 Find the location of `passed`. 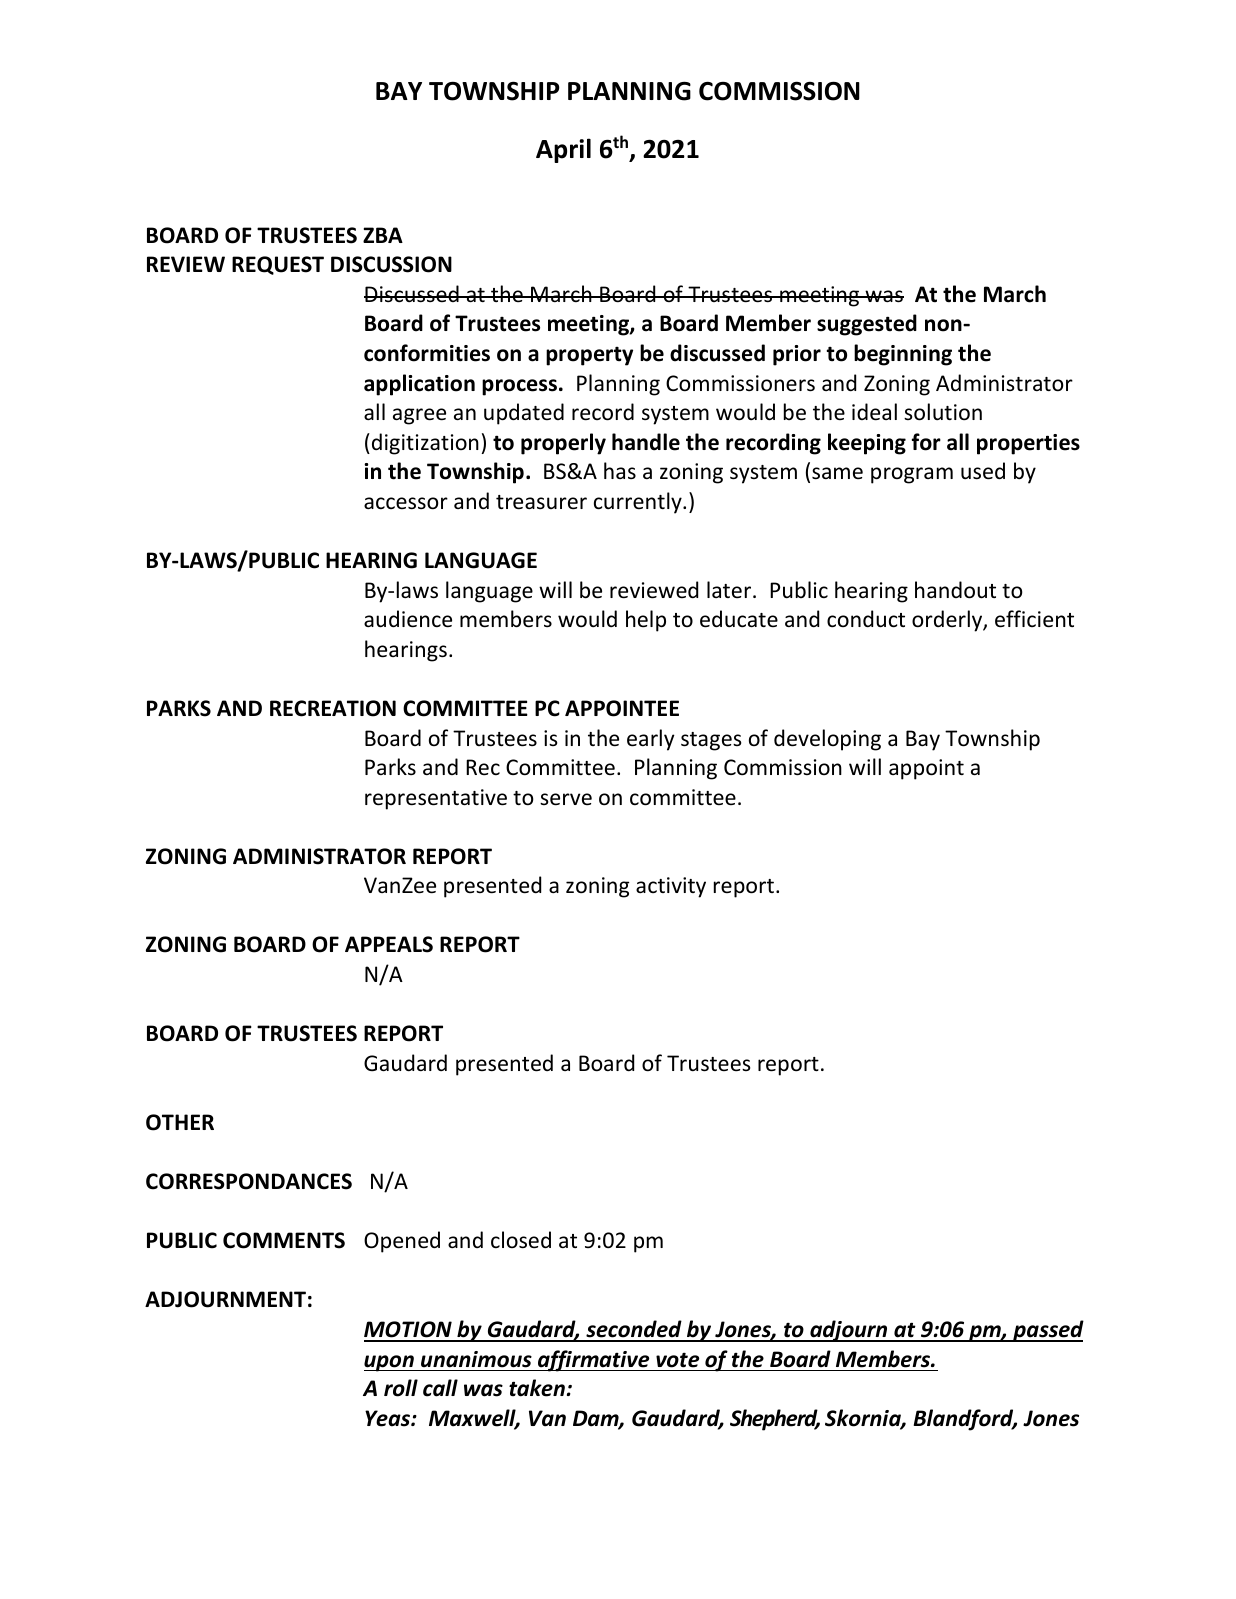

passed is located at coordinates (1047, 1331).
